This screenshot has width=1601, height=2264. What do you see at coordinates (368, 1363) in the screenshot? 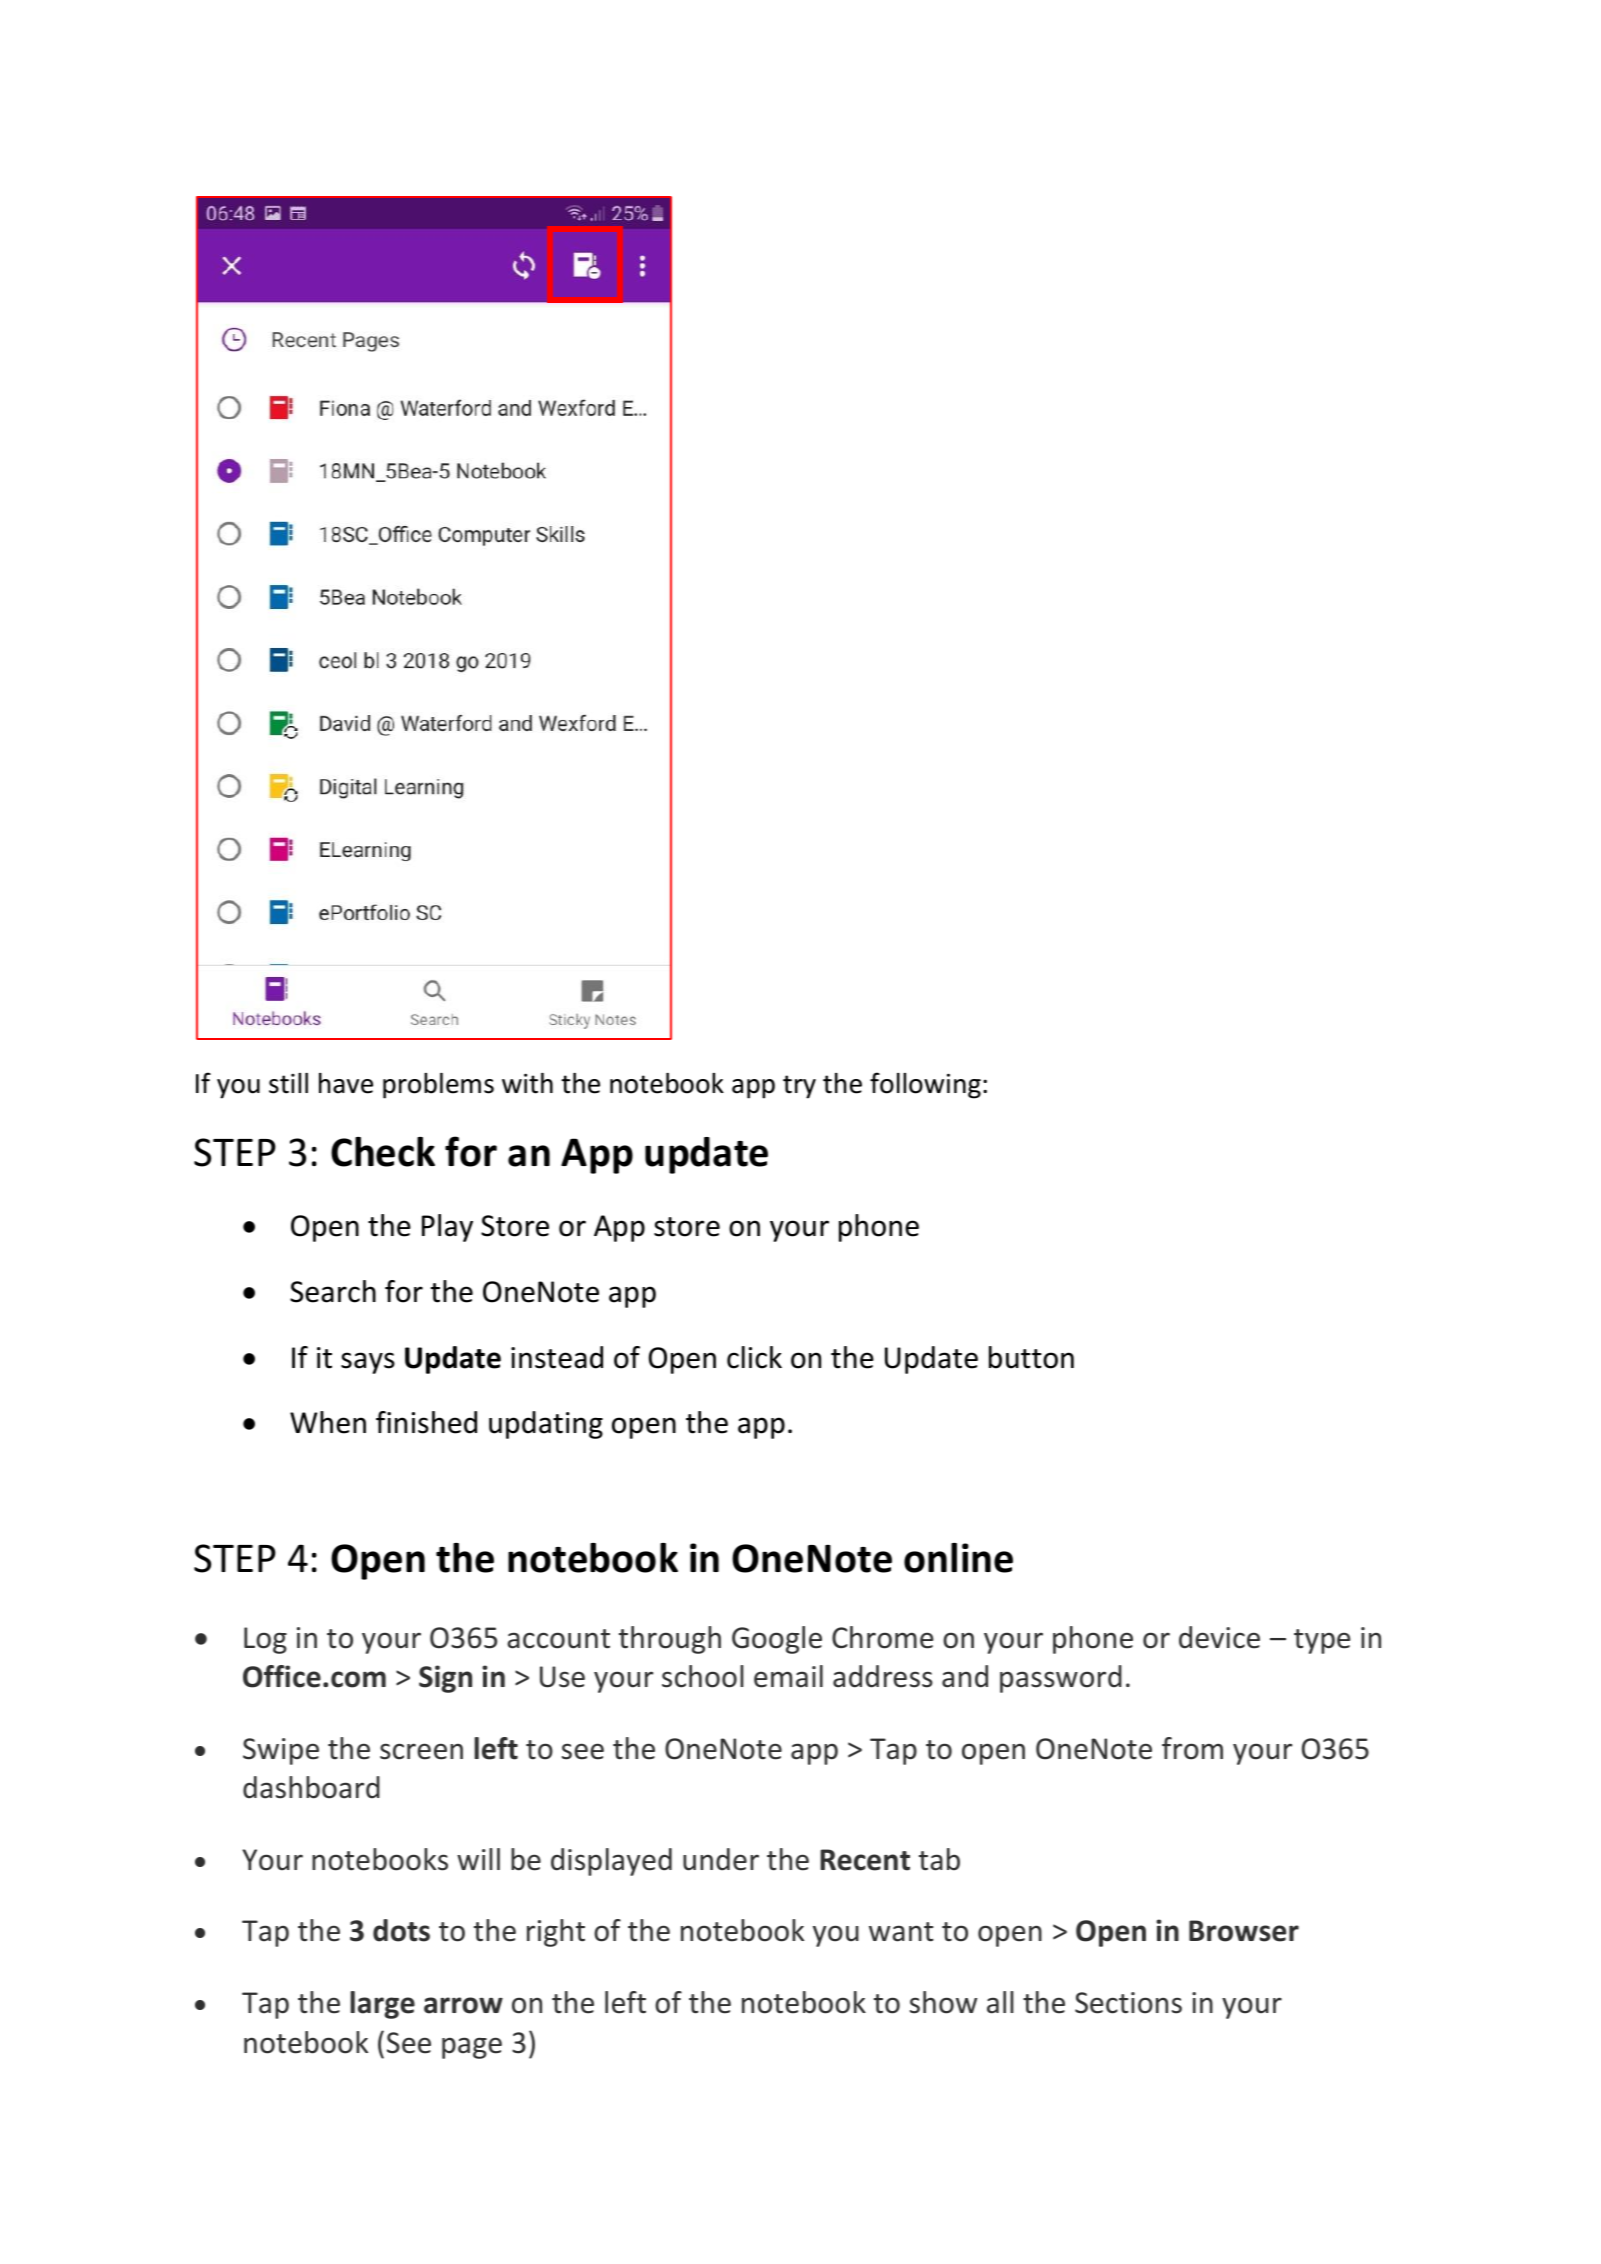
I see `says` at bounding box center [368, 1363].
